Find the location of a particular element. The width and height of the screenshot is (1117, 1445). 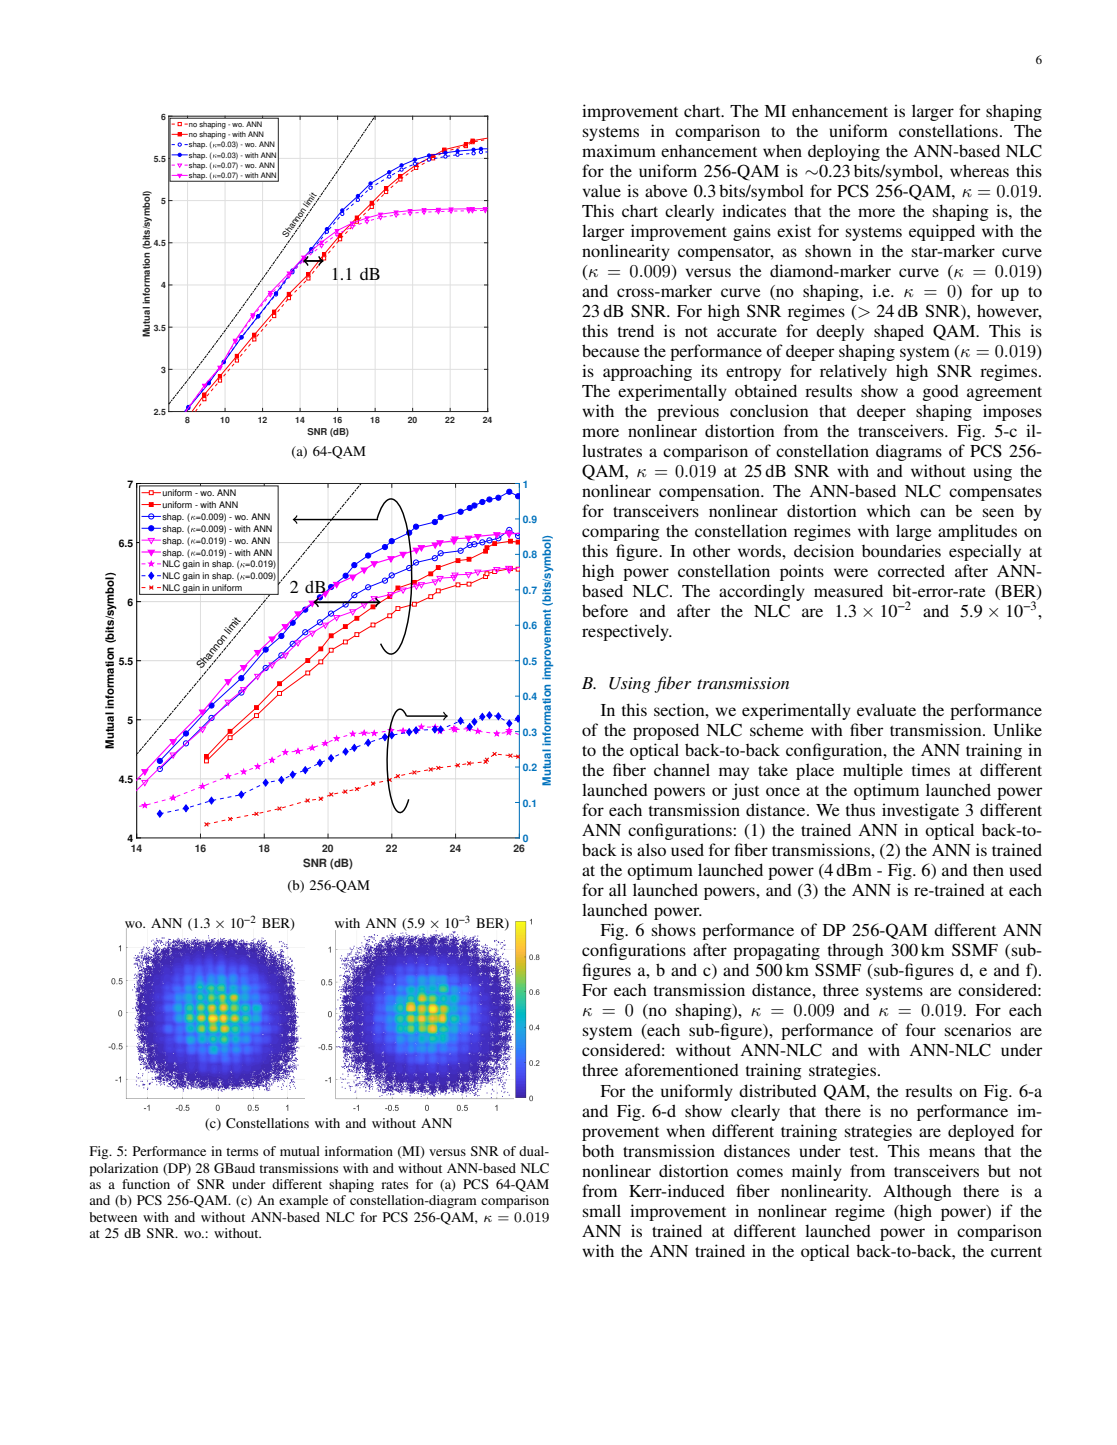

small is located at coordinates (602, 1210).
